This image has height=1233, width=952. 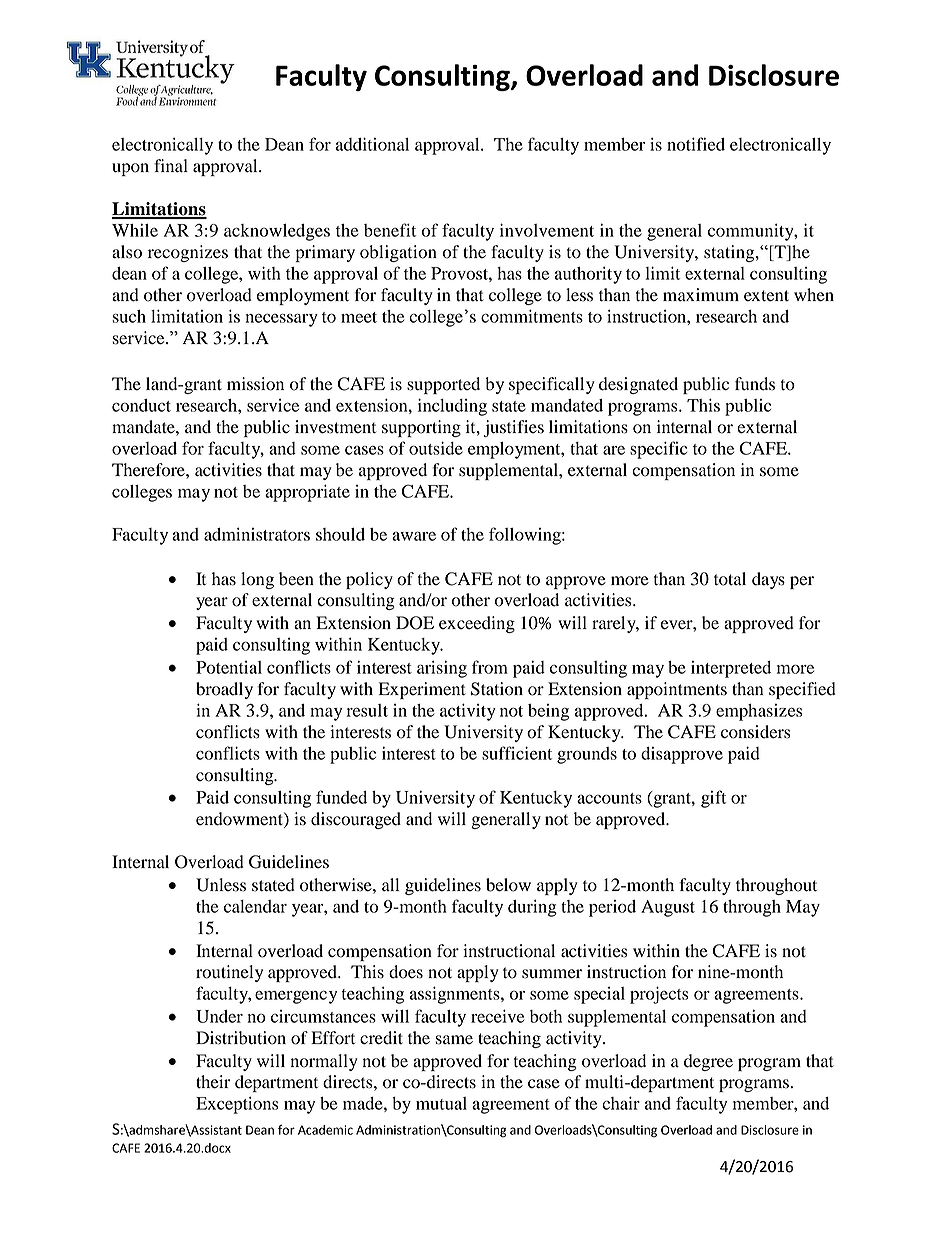 I want to click on notified, so click(x=696, y=144).
